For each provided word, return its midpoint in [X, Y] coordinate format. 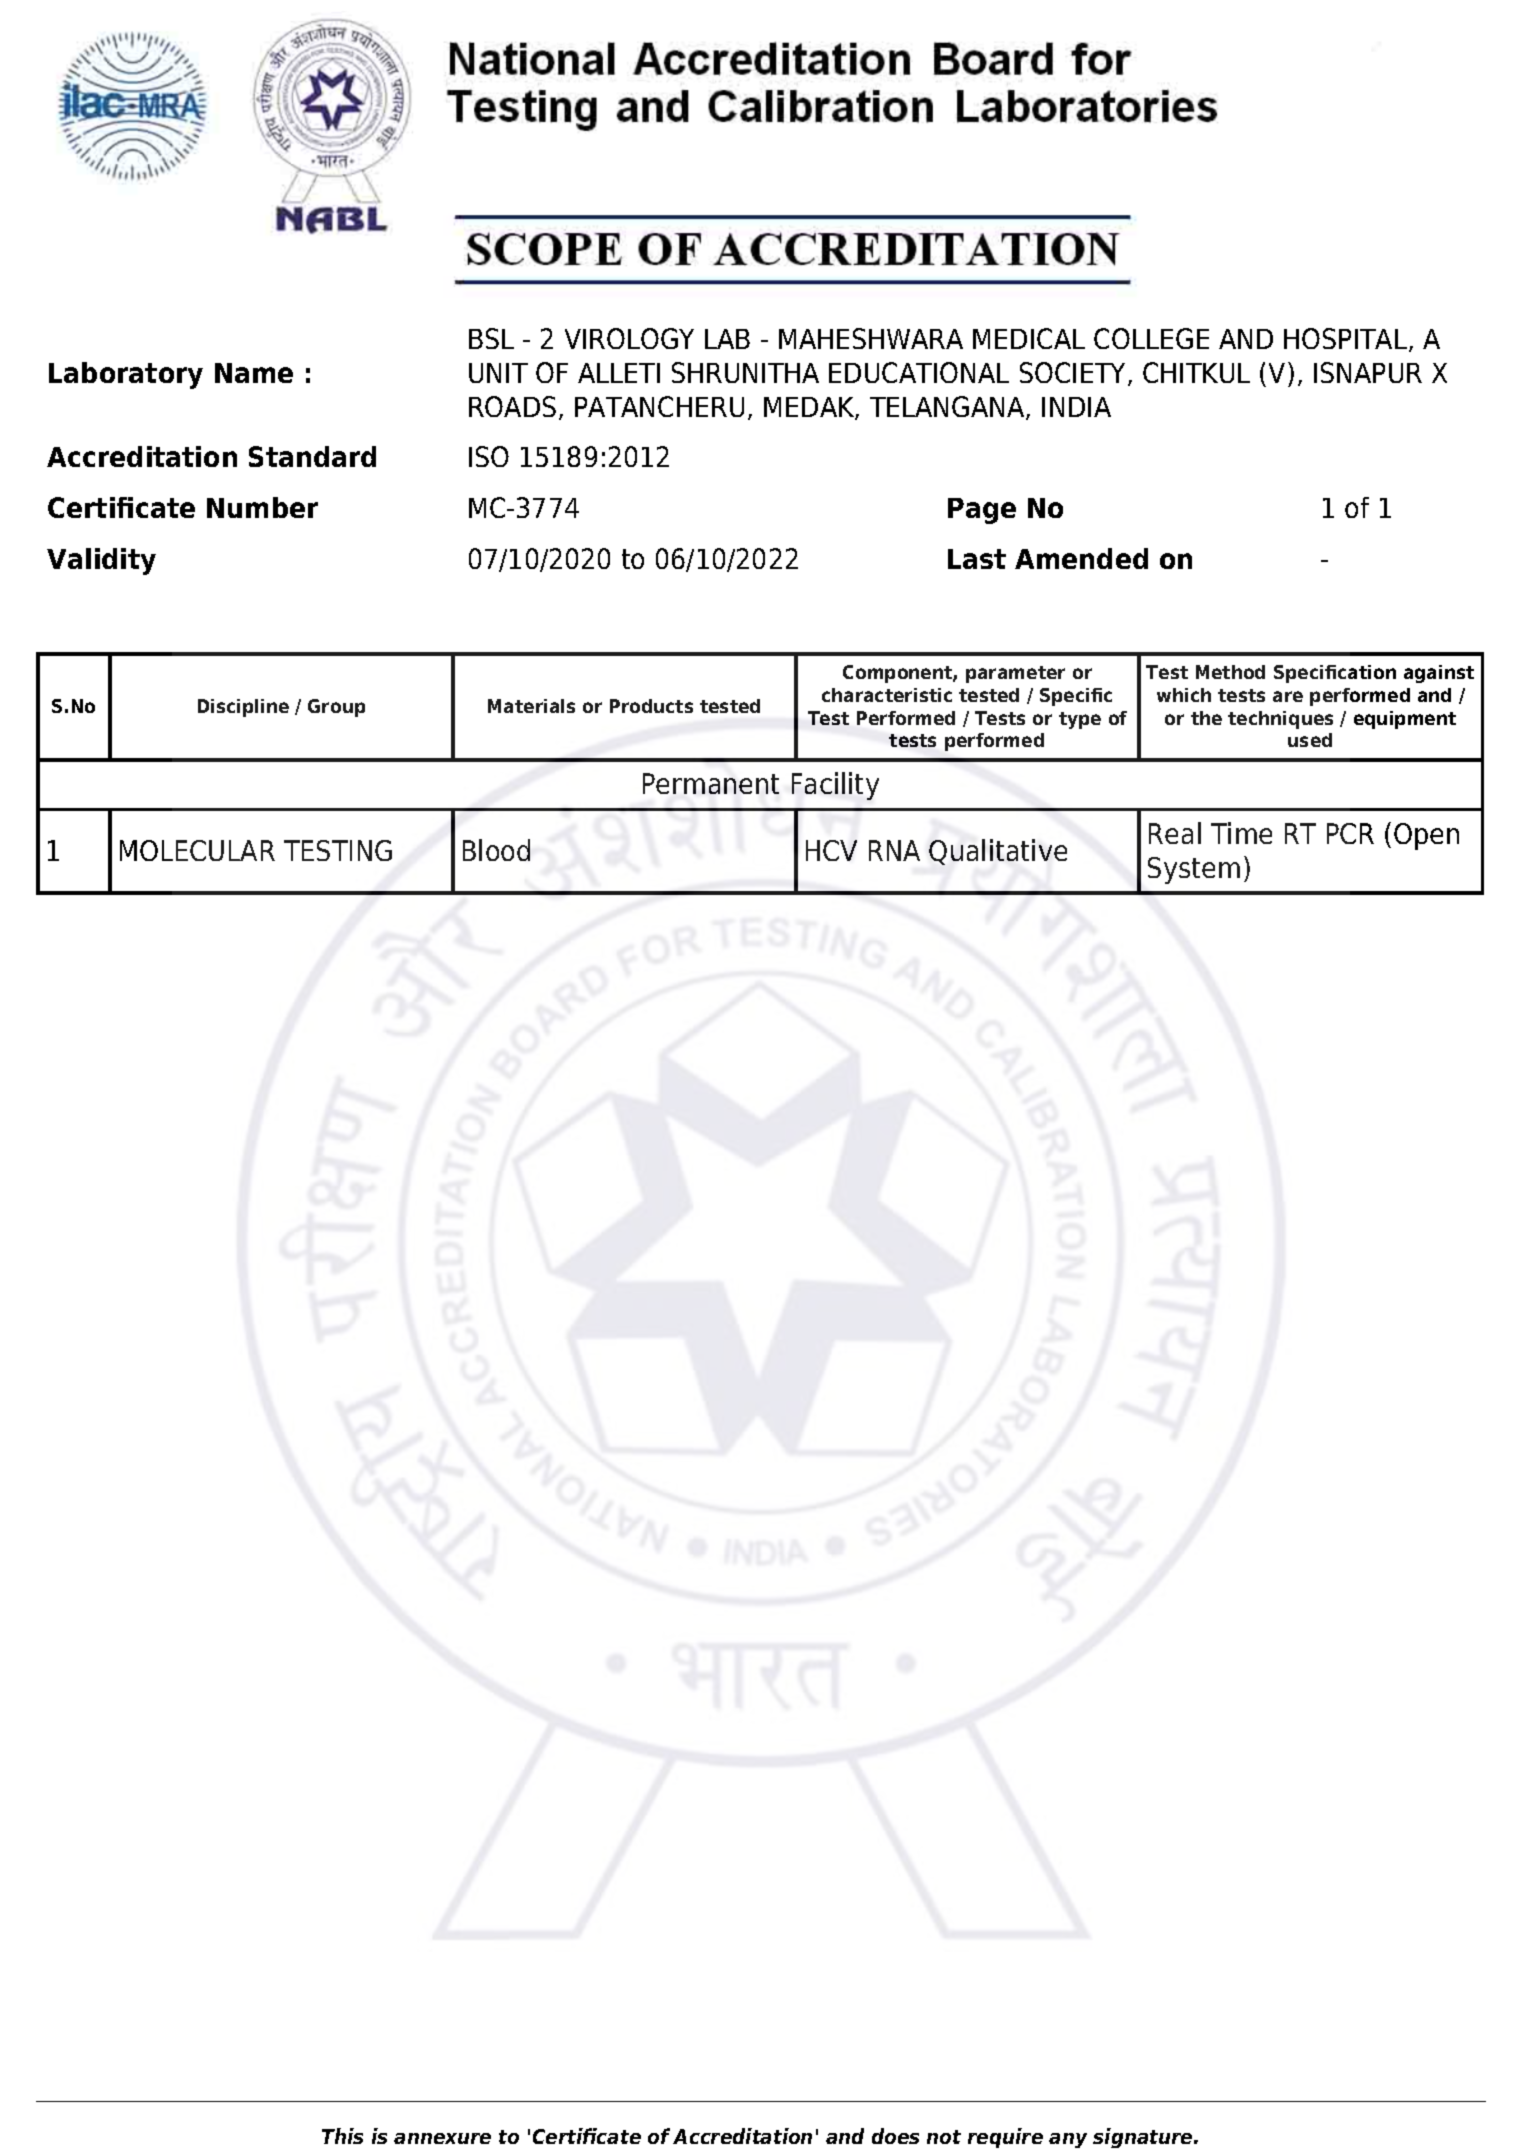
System [1194, 870]
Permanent [711, 783]
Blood [496, 850]
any [1068, 2140]
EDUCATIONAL [919, 372]
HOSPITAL [1347, 340]
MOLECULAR [197, 850]
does [895, 2136]
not [944, 2137]
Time [1241, 833]
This [342, 2136]
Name [254, 373]
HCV [831, 850]
